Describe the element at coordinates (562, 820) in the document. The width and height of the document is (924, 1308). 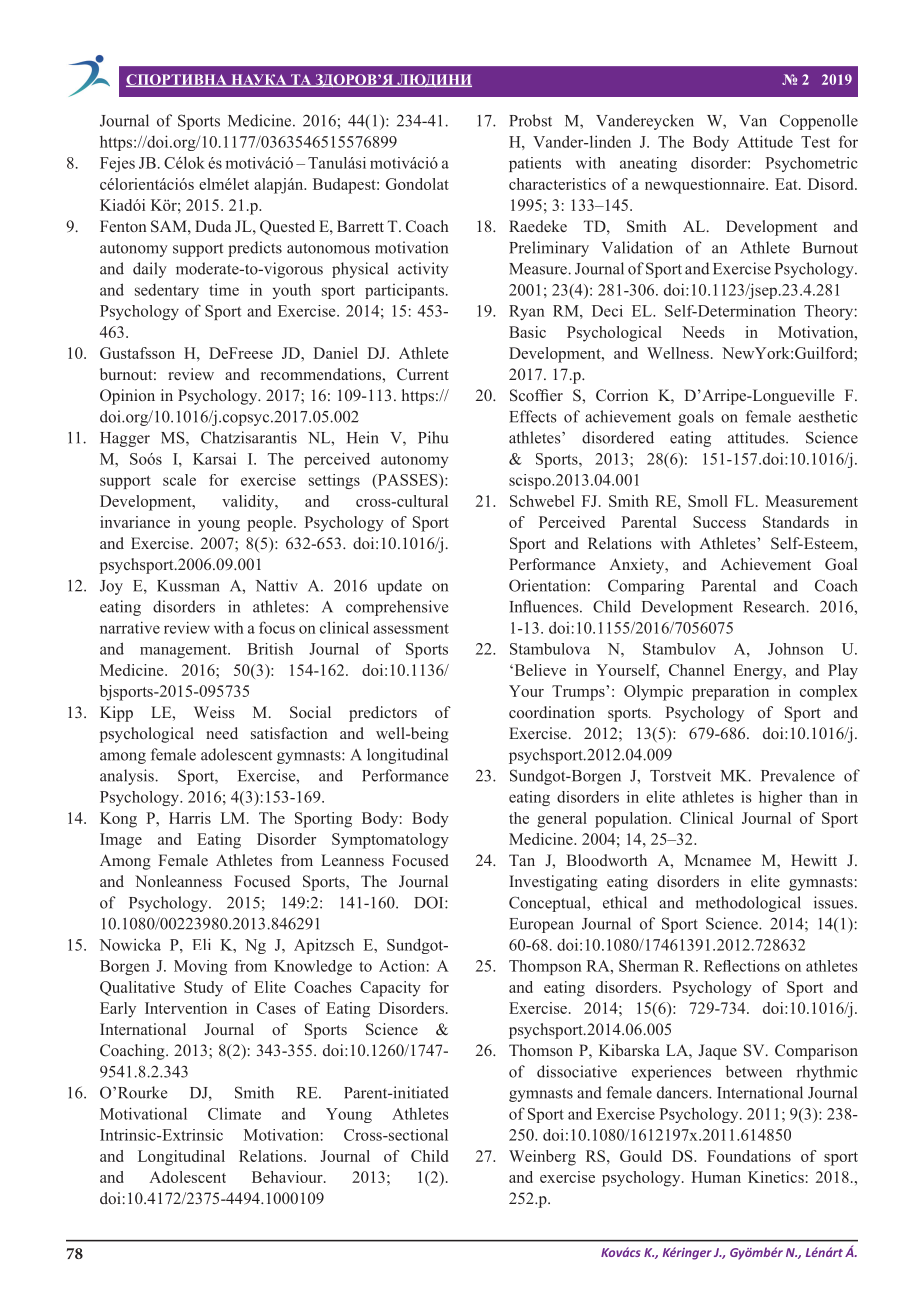
I see `general` at that location.
